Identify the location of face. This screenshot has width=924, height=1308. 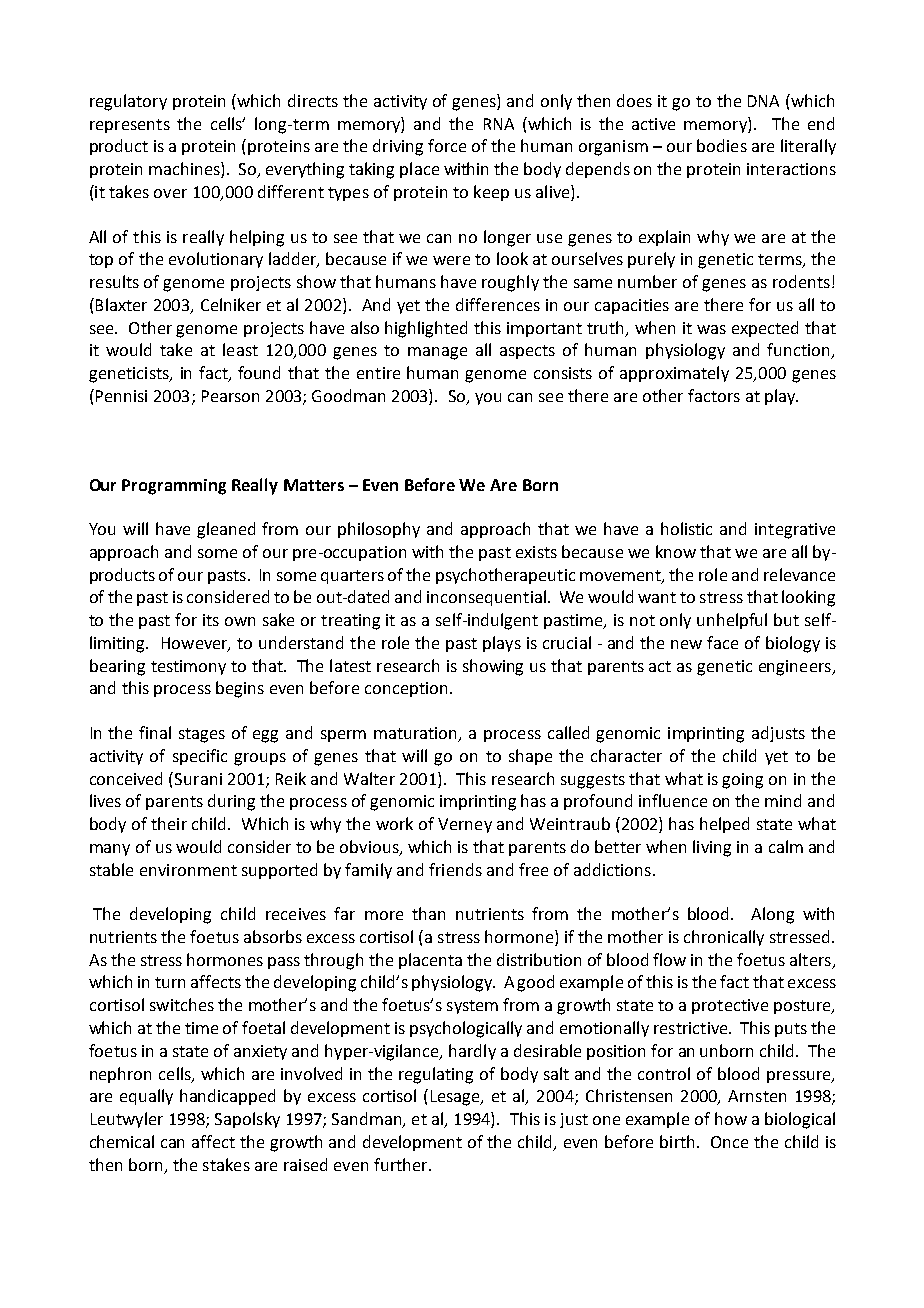
(722, 642).
